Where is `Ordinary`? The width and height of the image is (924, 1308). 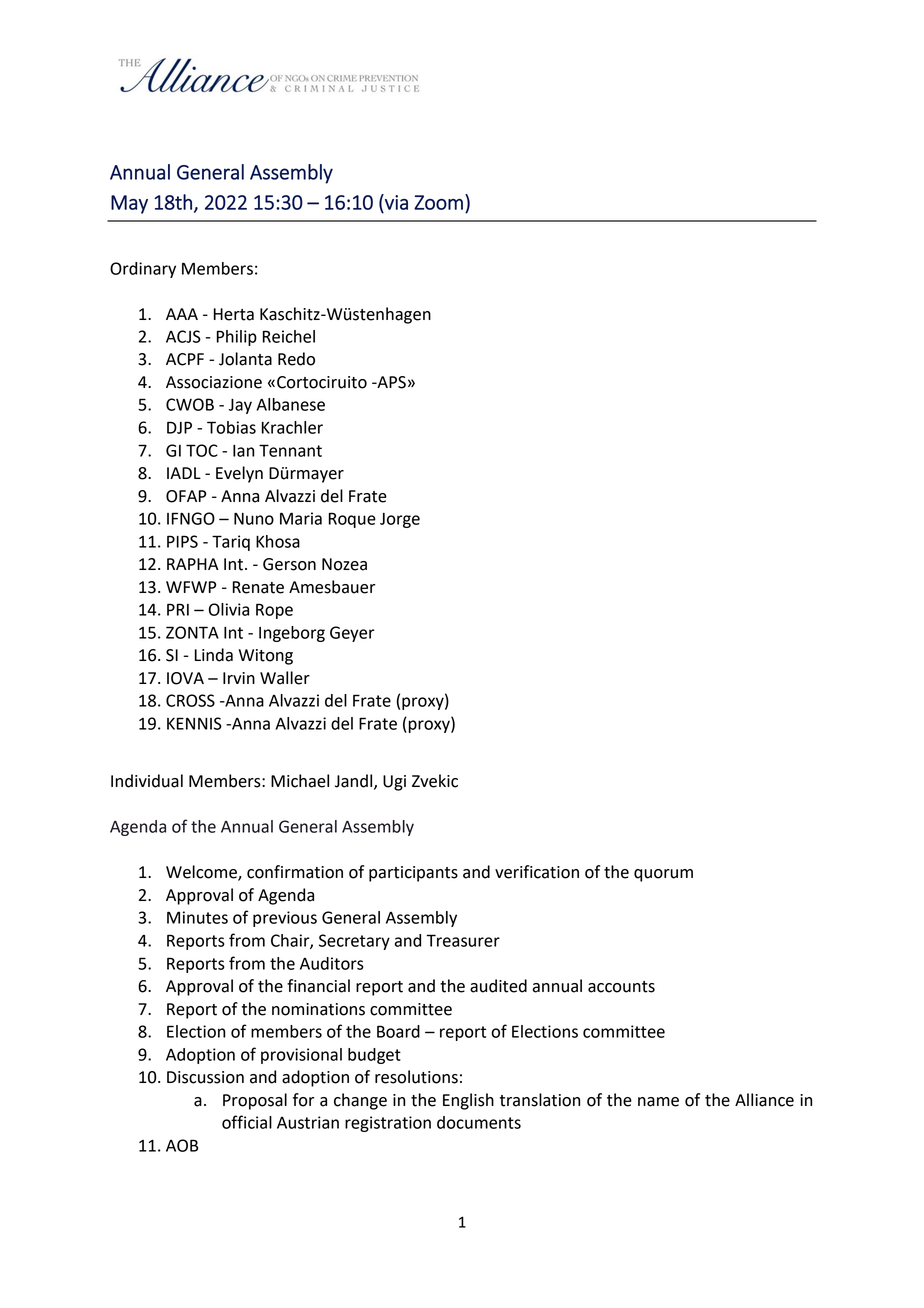 Ordinary is located at coordinates (143, 270).
